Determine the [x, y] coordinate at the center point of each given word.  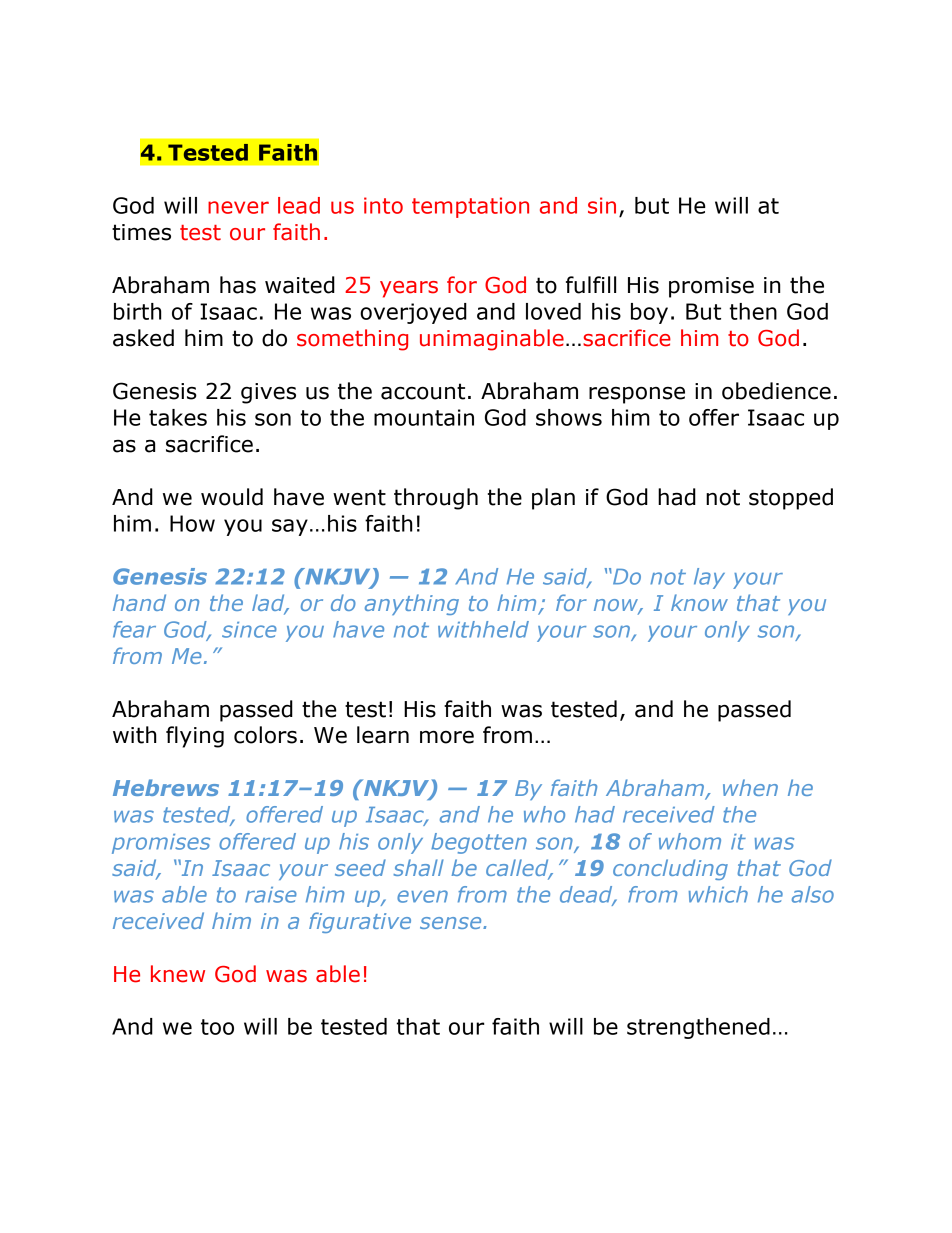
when [750, 787]
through [436, 499]
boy [649, 313]
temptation [470, 207]
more [447, 737]
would [232, 497]
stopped [791, 499]
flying [195, 737]
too [217, 1027]
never [238, 207]
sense [452, 923]
